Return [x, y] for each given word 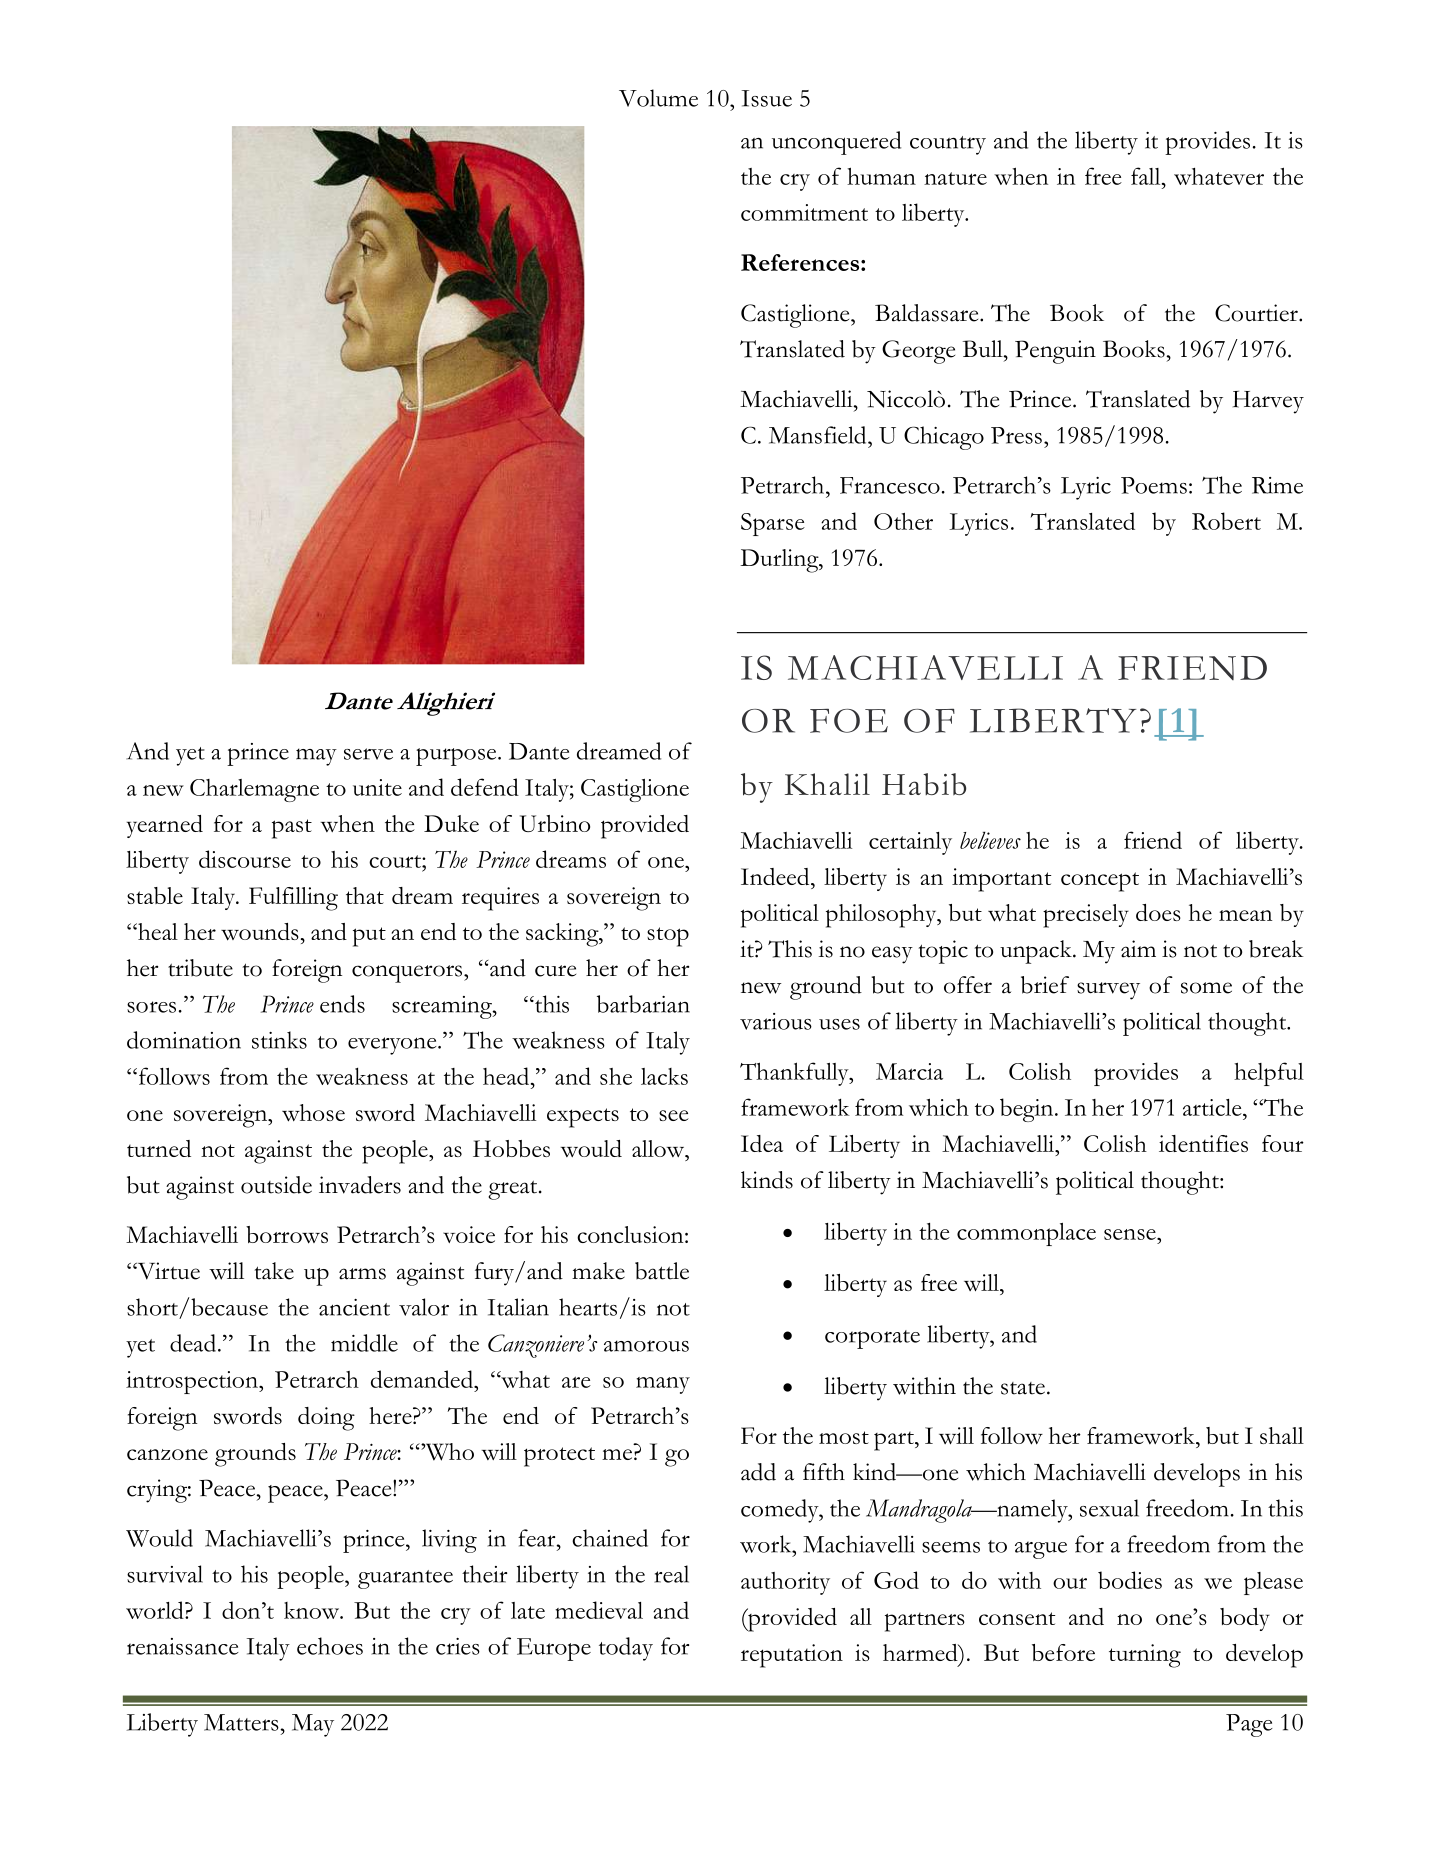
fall [1147, 176]
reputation [792, 1656]
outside [276, 1185]
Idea [762, 1143]
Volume [658, 98]
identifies [1203, 1143]
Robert [1226, 521]
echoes [330, 1646]
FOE [849, 721]
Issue [767, 98]
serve [368, 754]
